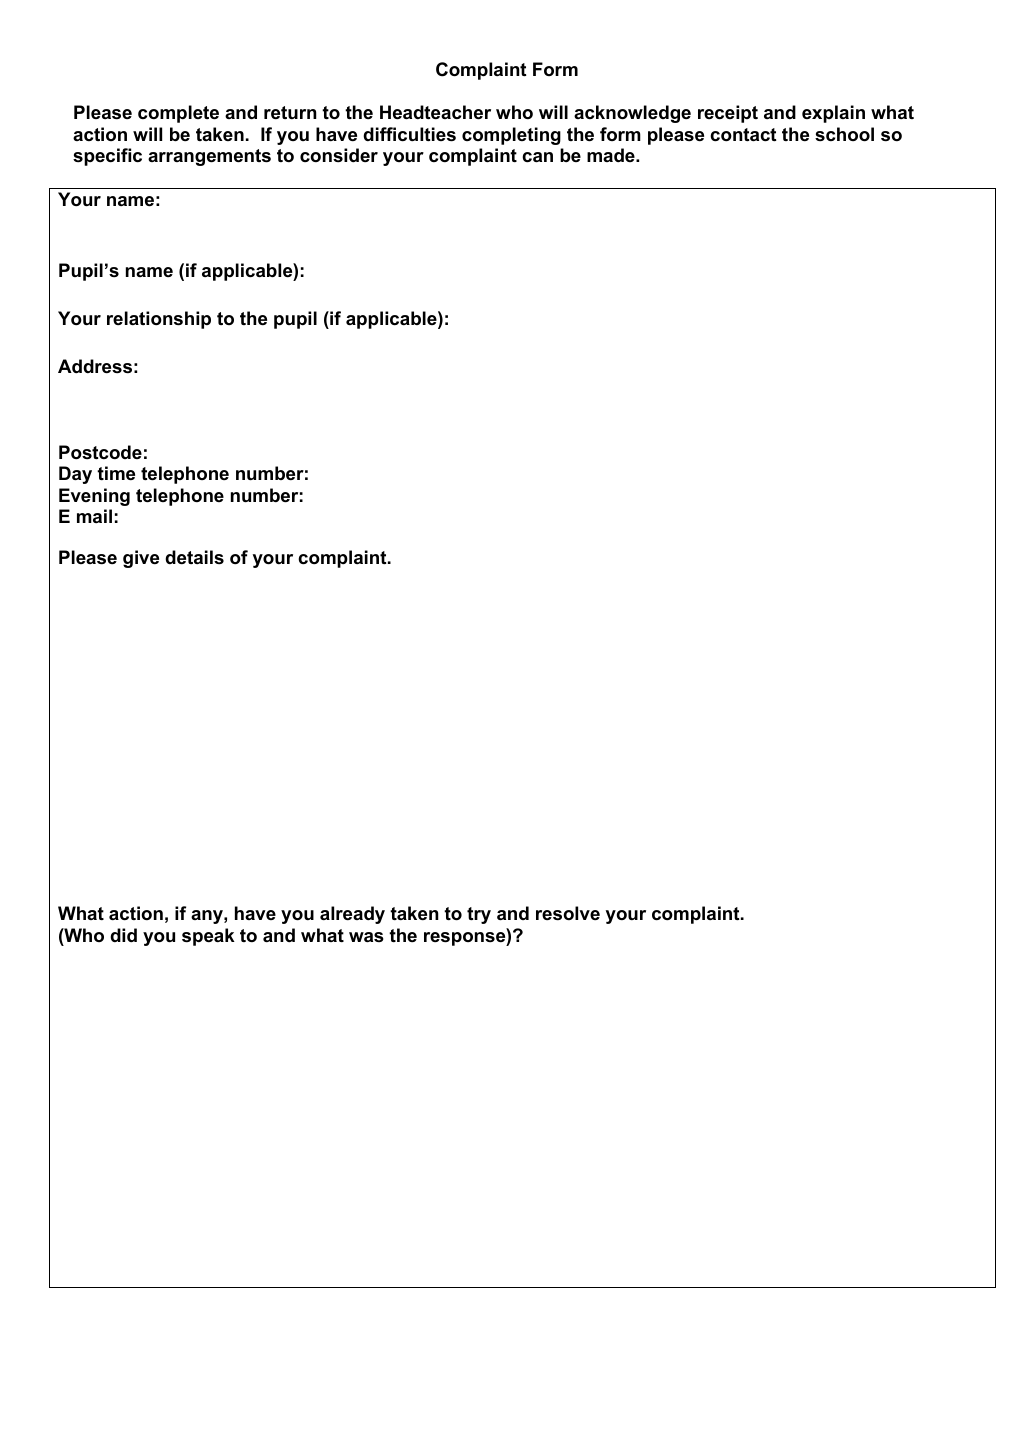 This document has height=1431, width=1012. I want to click on resolve, so click(568, 913).
